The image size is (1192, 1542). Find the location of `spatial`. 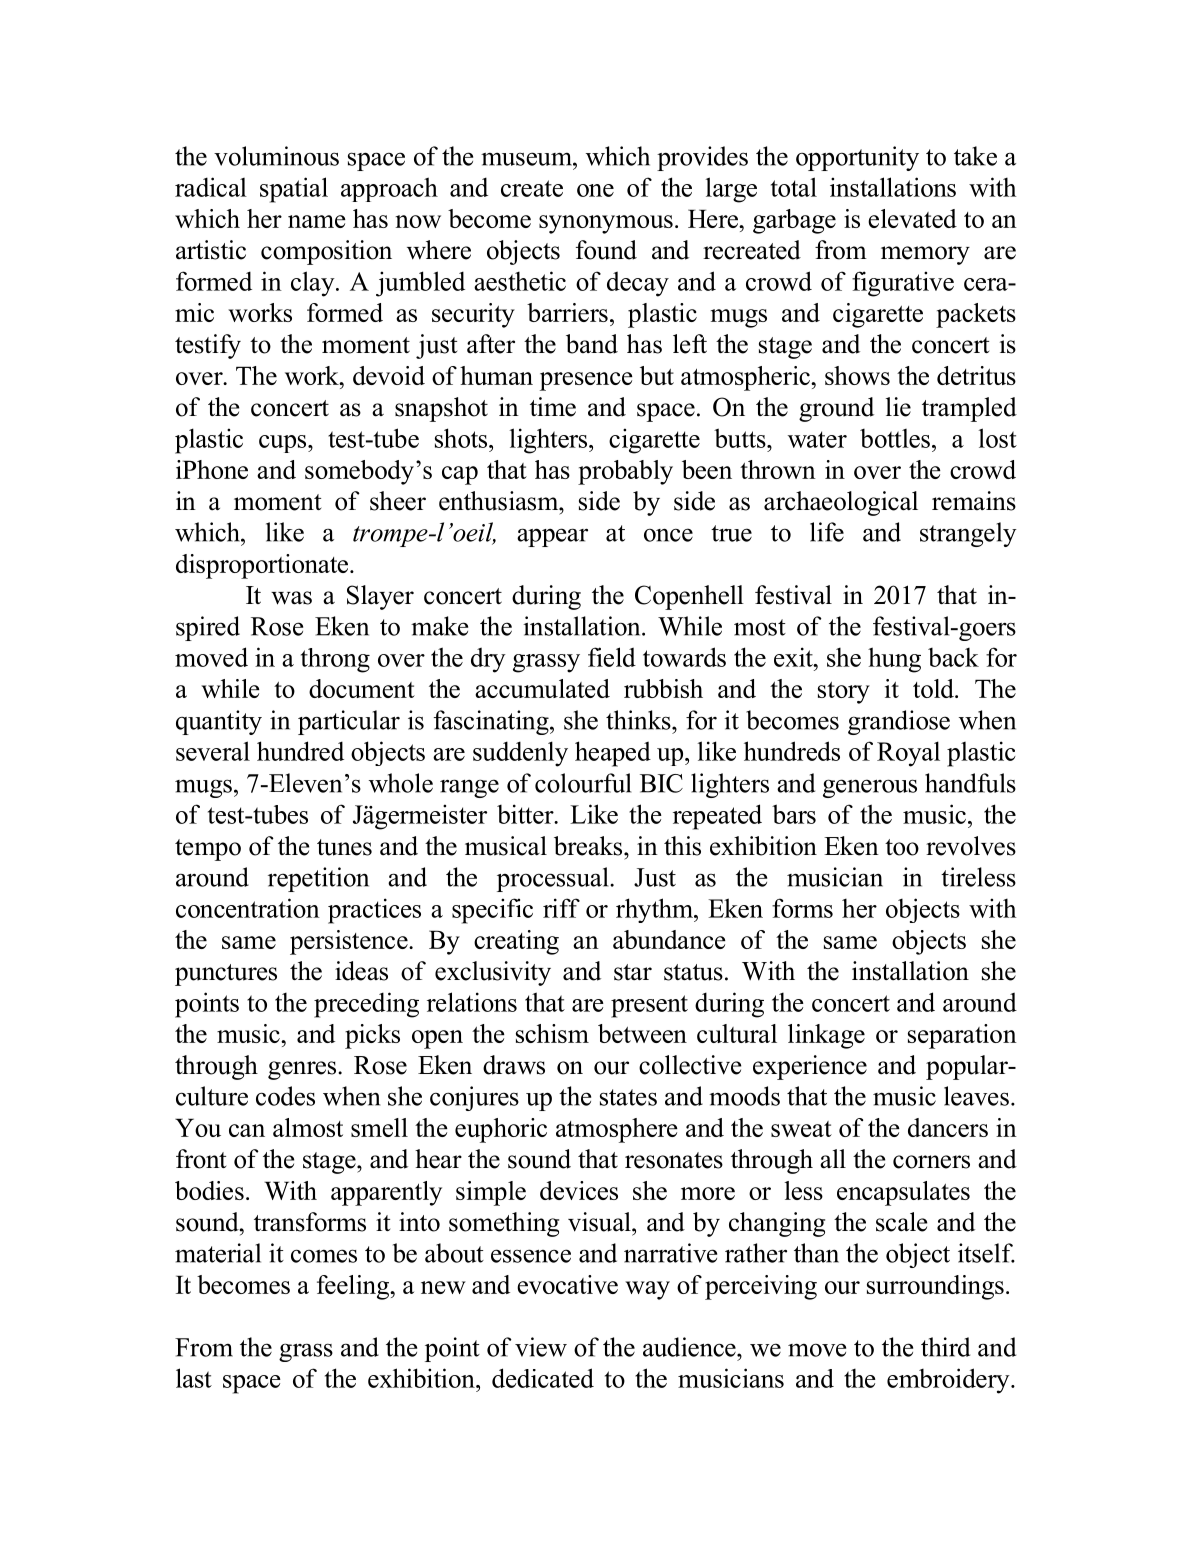

spatial is located at coordinates (294, 190).
